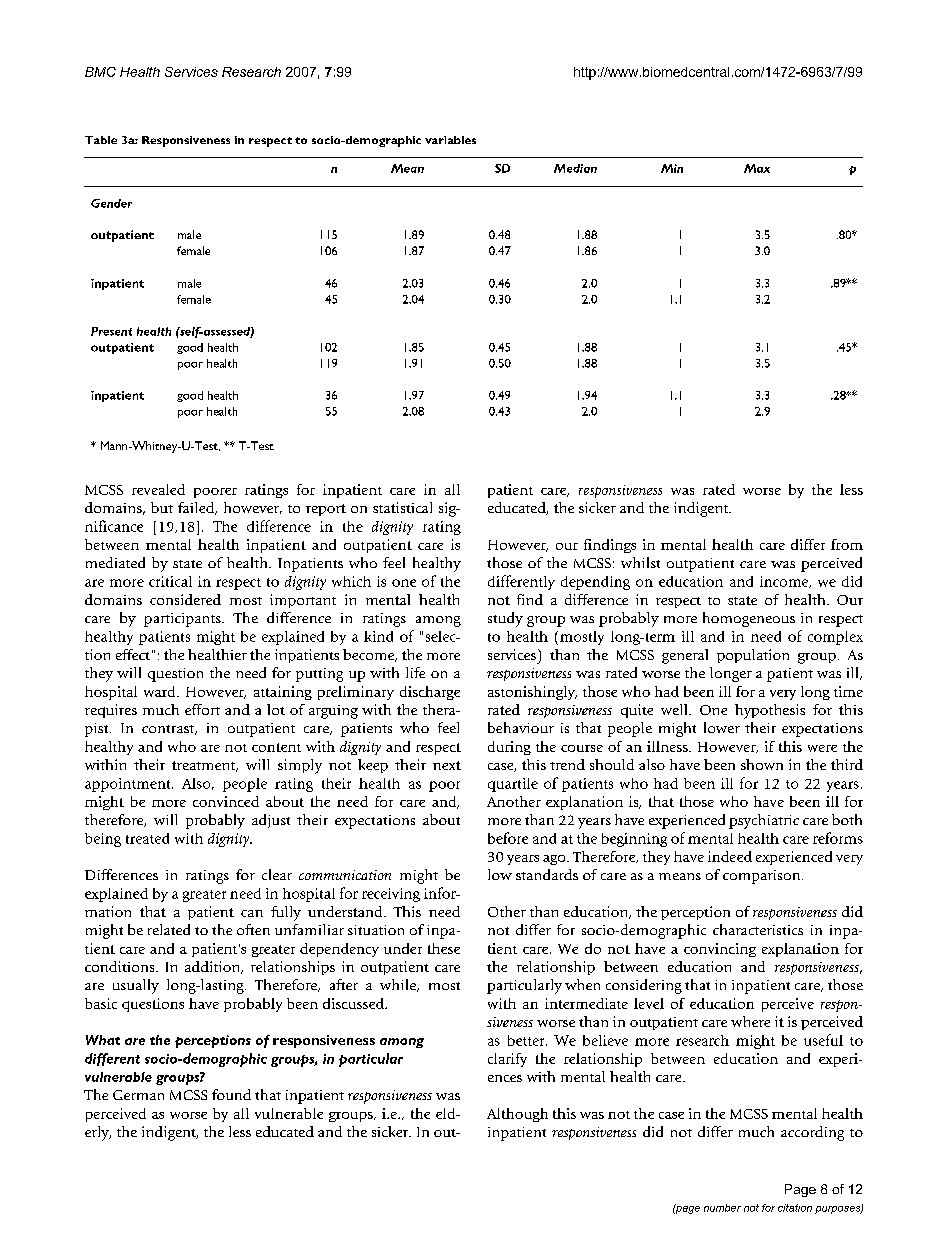 The height and width of the screenshot is (1237, 952). What do you see at coordinates (101, 140) in the screenshot?
I see `Table` at bounding box center [101, 140].
